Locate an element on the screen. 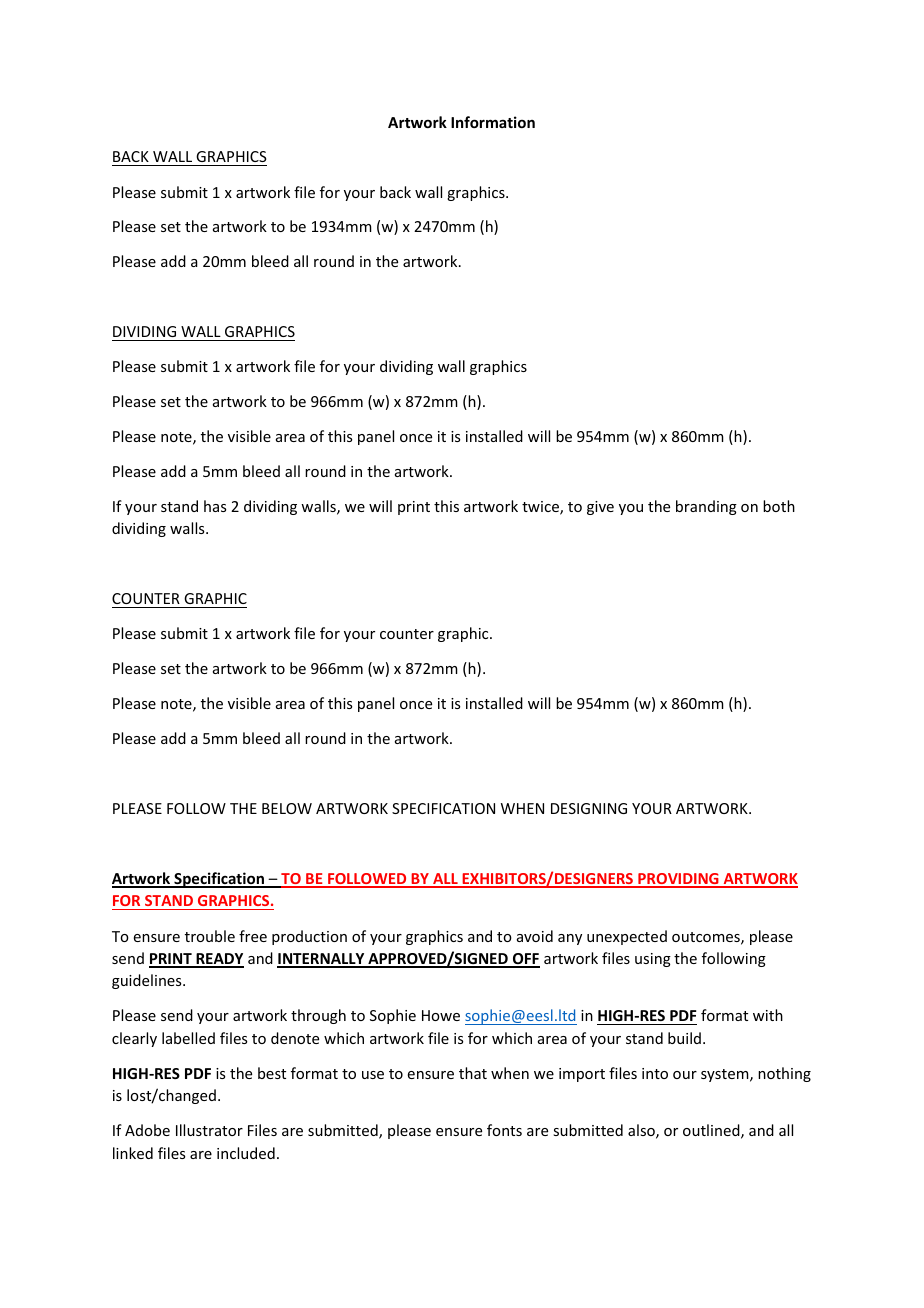 This screenshot has width=924, height=1308. BELOW is located at coordinates (287, 808).
